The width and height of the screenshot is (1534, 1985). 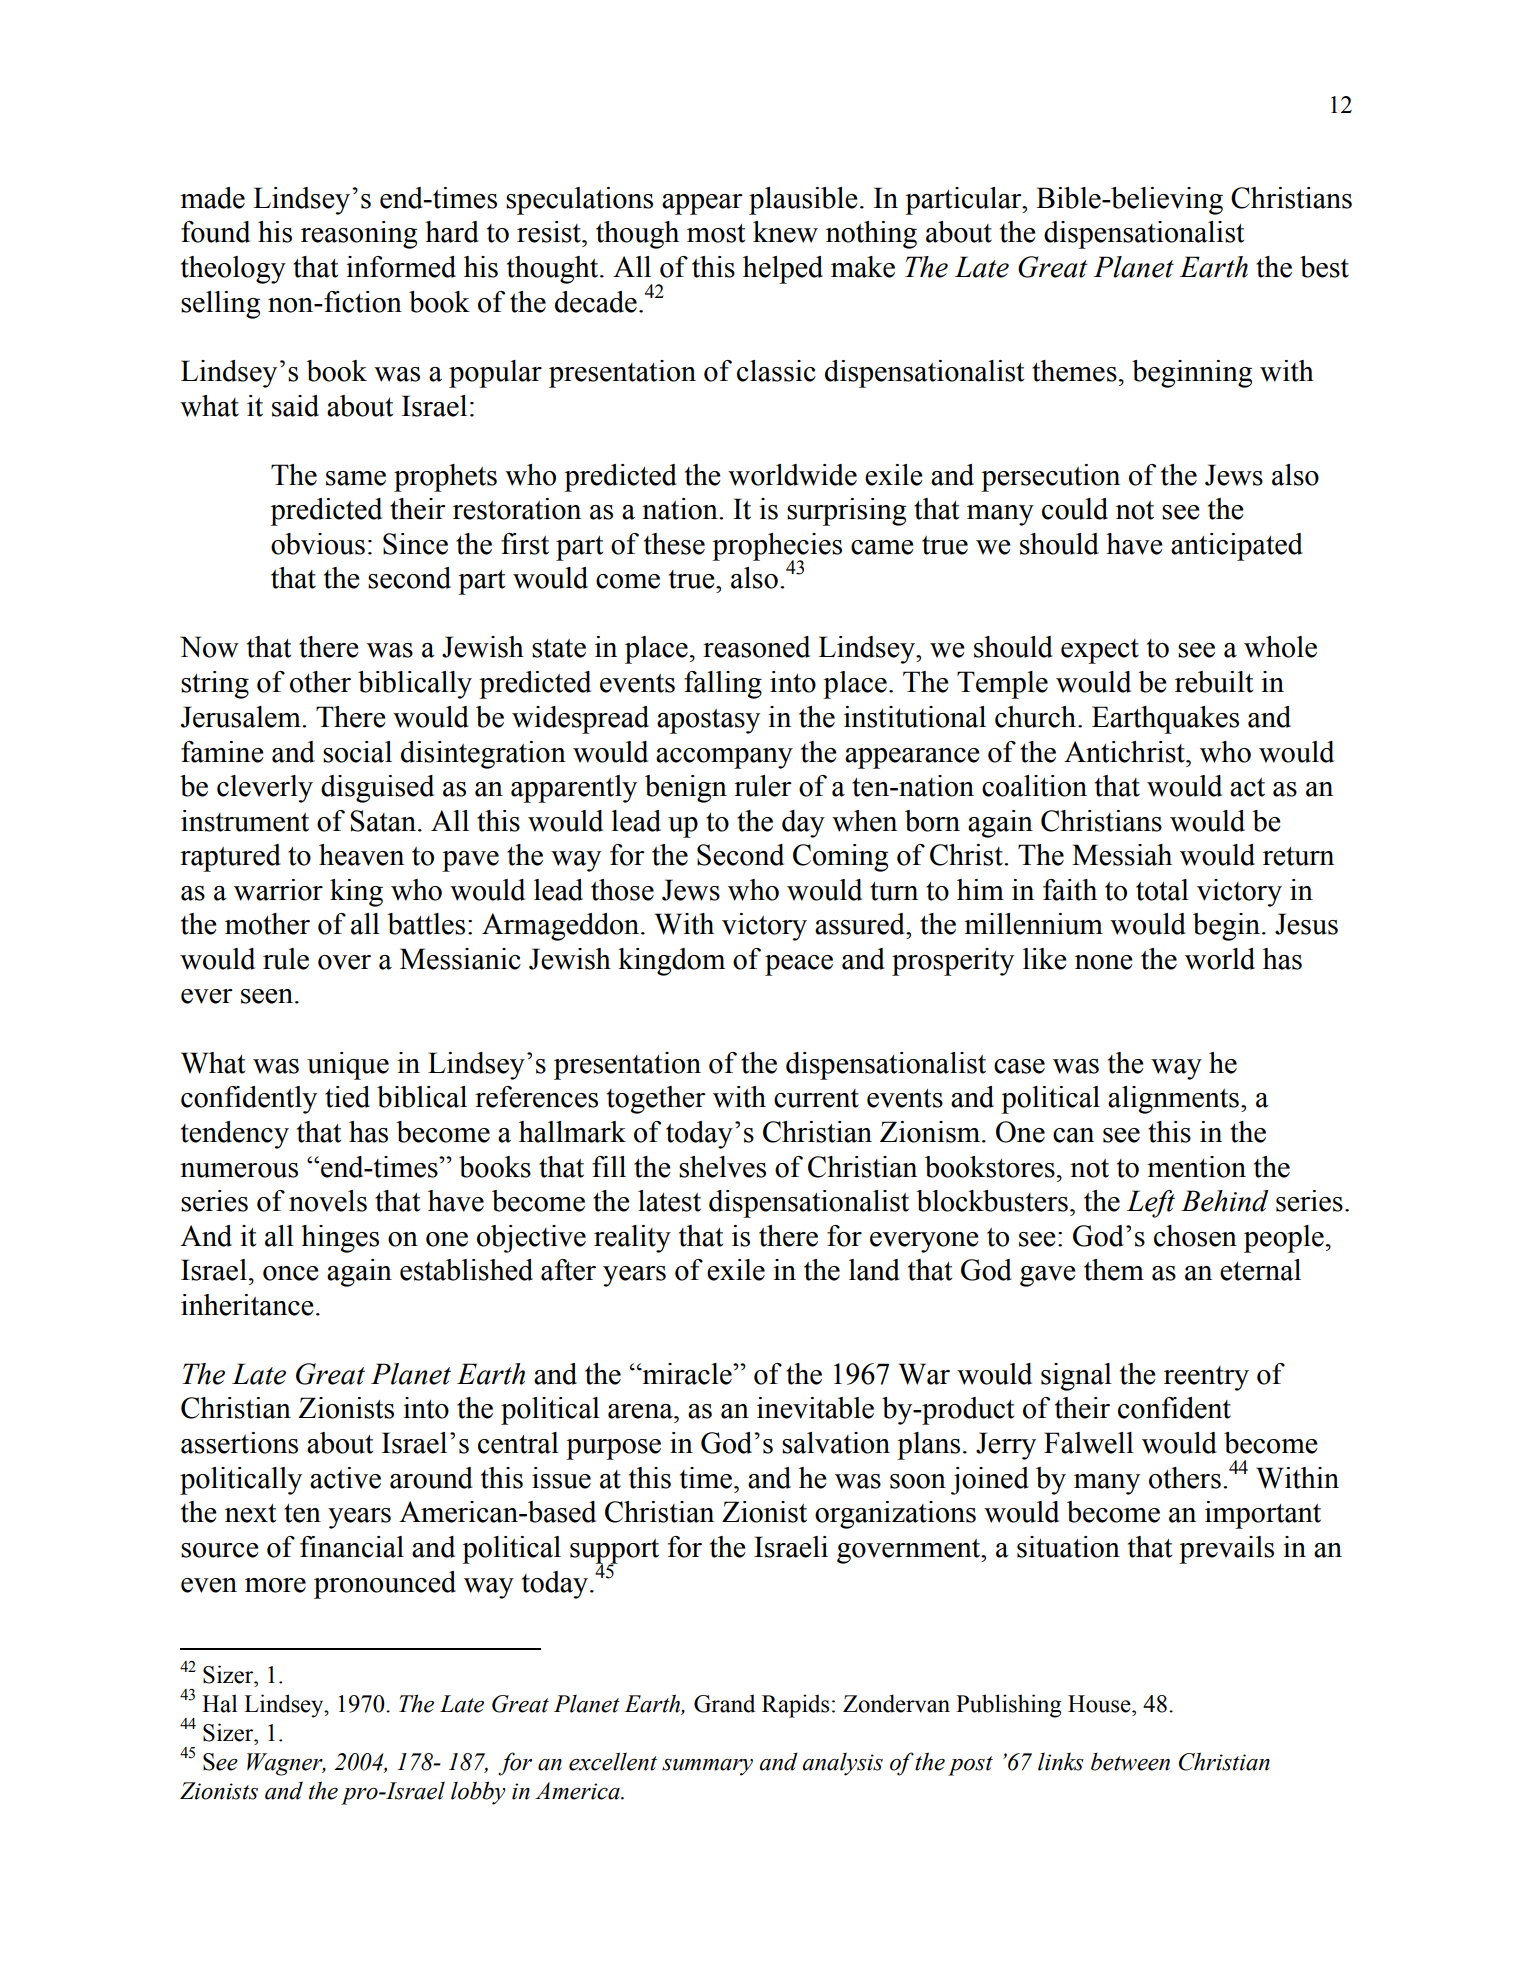 I want to click on reasoned, so click(x=756, y=647).
